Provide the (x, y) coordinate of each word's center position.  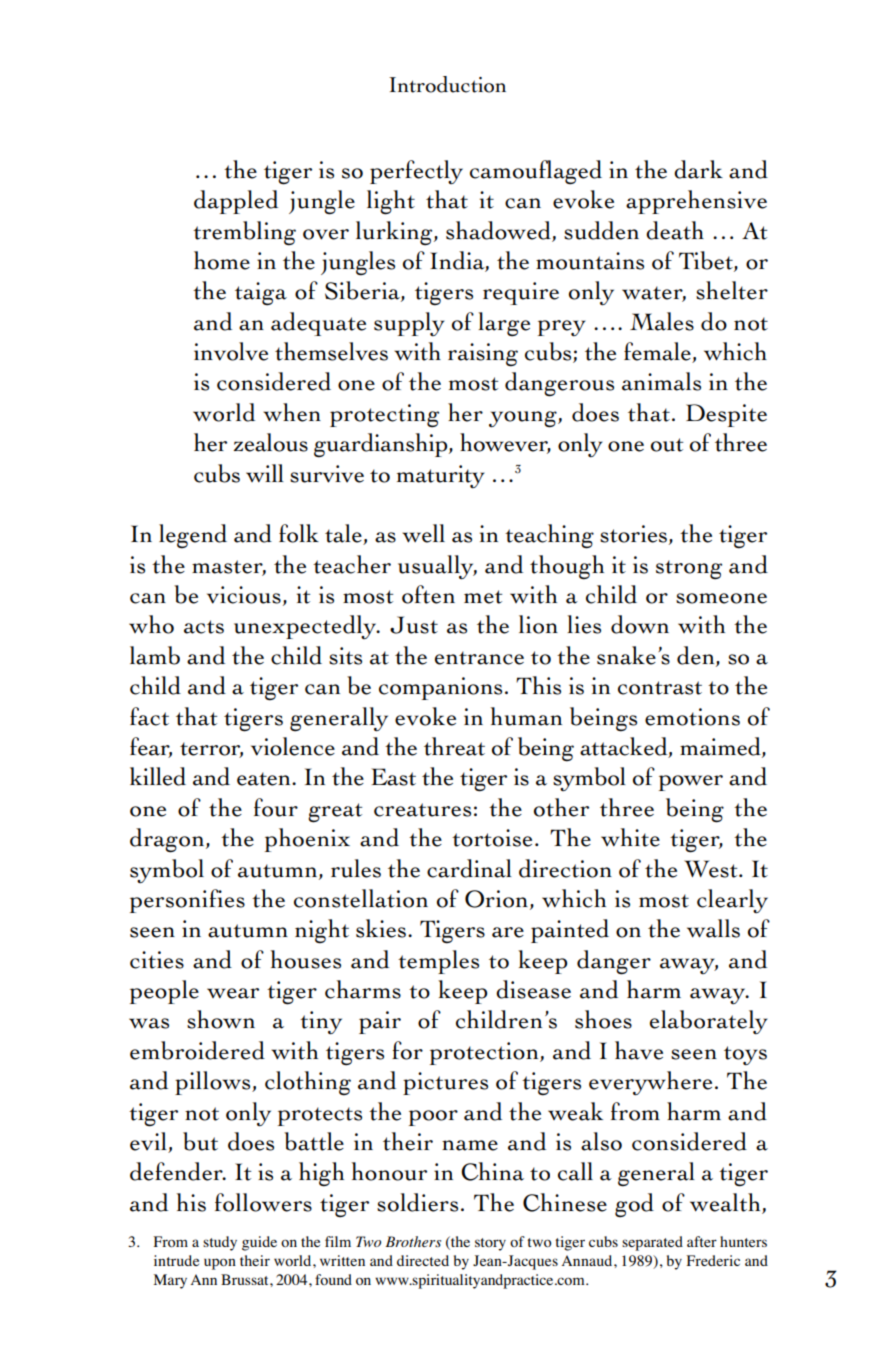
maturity (441, 476)
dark (698, 169)
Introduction (447, 84)
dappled (236, 202)
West (712, 869)
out (667, 445)
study (220, 1243)
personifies (187, 901)
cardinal (469, 868)
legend (193, 536)
